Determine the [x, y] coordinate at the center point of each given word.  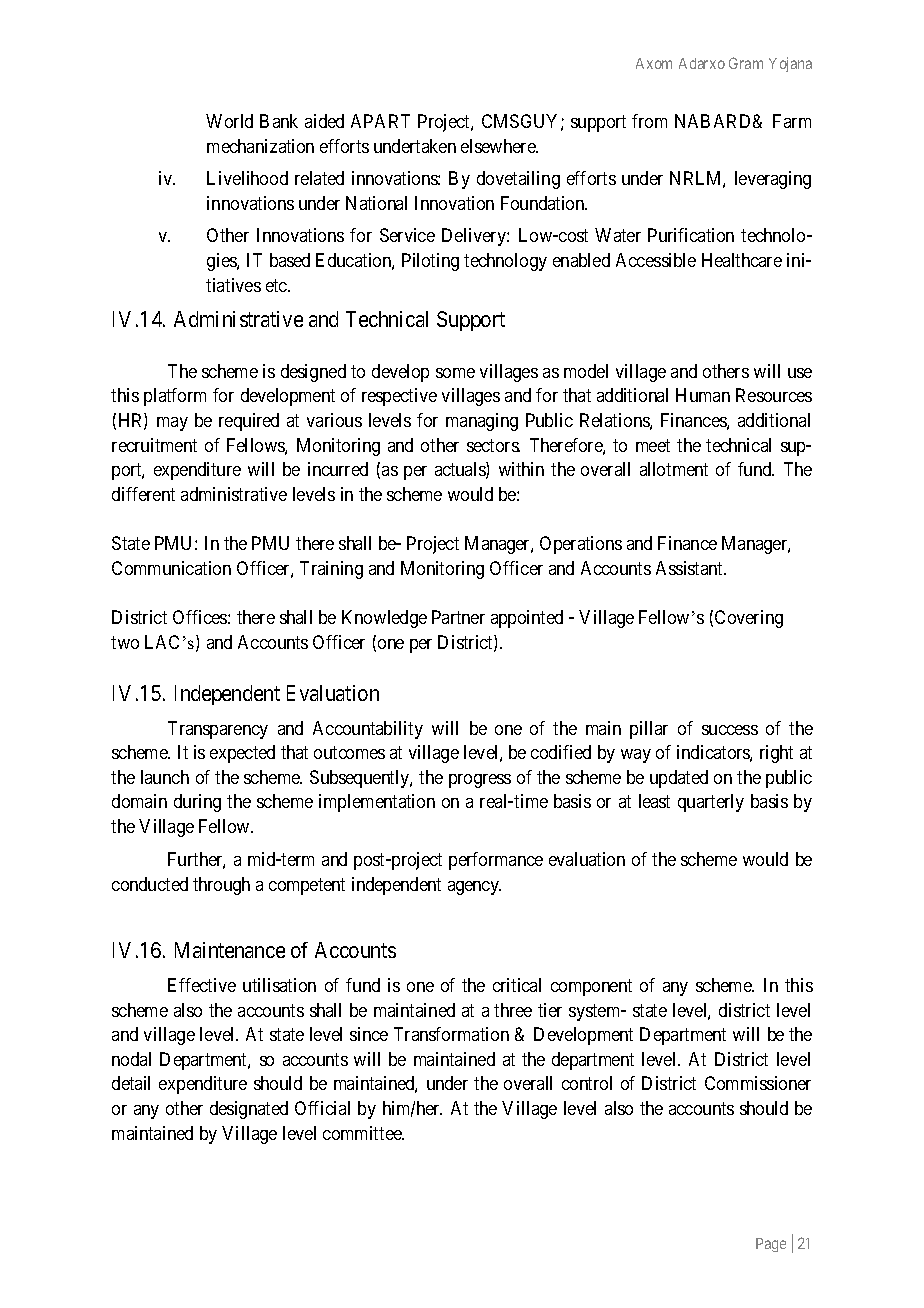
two [125, 642]
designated [249, 1110]
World [229, 121]
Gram [746, 63]
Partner [458, 617]
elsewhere [499, 146]
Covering [749, 619]
